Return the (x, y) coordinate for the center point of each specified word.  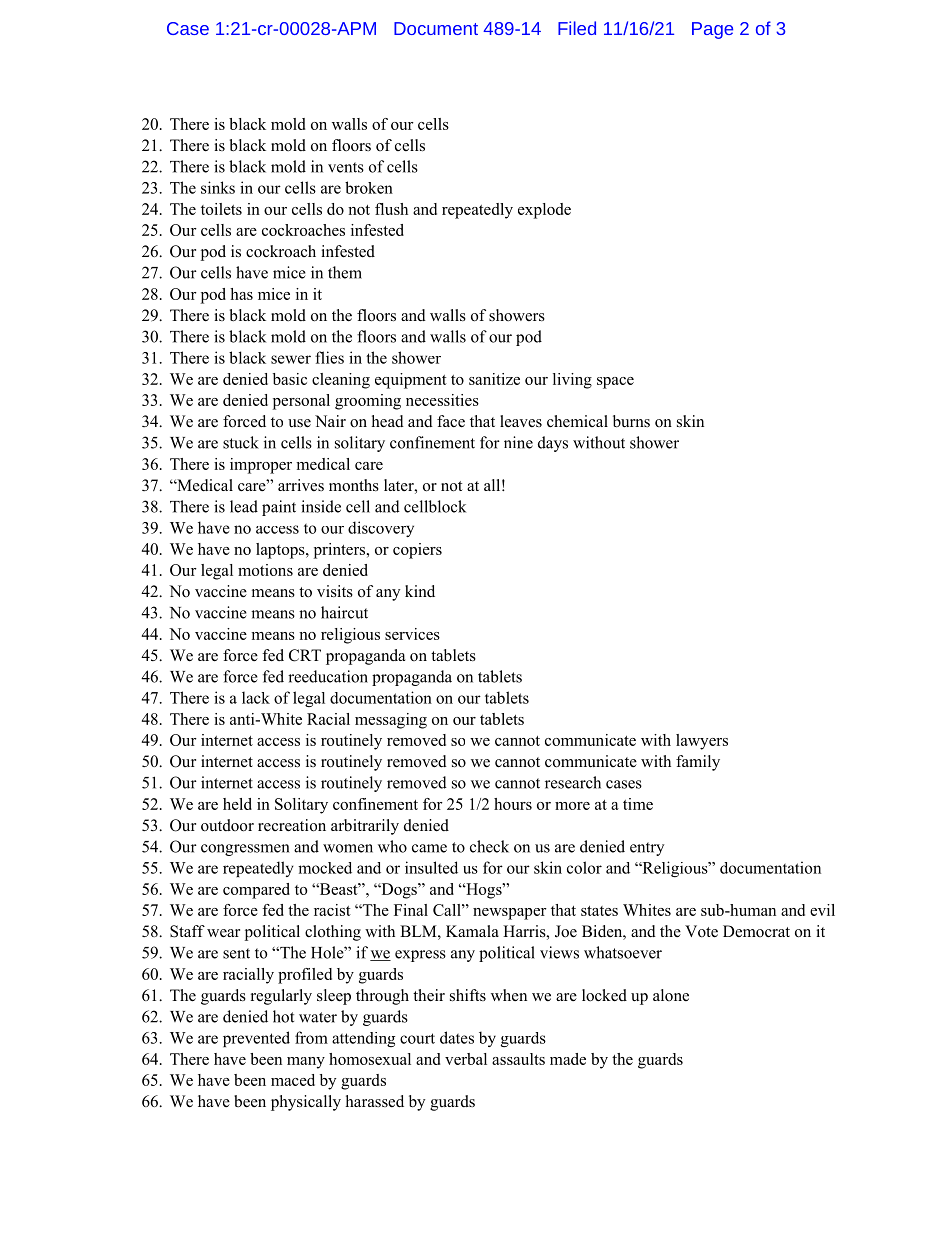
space (615, 383)
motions (265, 570)
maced (293, 1080)
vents (346, 167)
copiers (417, 551)
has (241, 294)
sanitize (494, 379)
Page (712, 30)
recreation (292, 825)
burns (631, 421)
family (698, 763)
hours (513, 804)
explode (544, 211)
